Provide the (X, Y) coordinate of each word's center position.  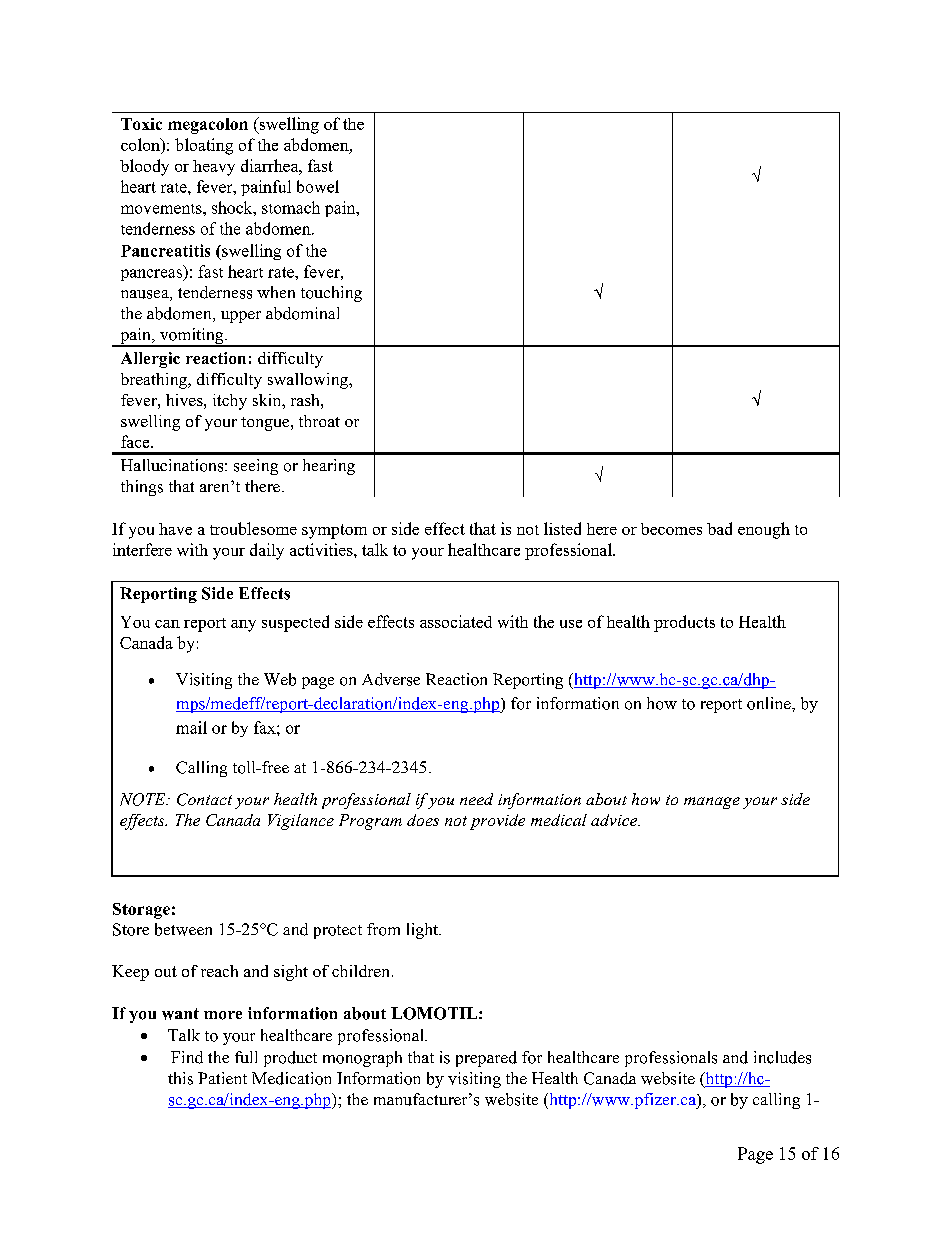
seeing (256, 467)
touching (331, 294)
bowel (318, 186)
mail (191, 727)
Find (187, 1057)
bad (719, 528)
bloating (204, 146)
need (476, 799)
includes (782, 1057)
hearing (329, 467)
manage (712, 803)
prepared (486, 1059)
